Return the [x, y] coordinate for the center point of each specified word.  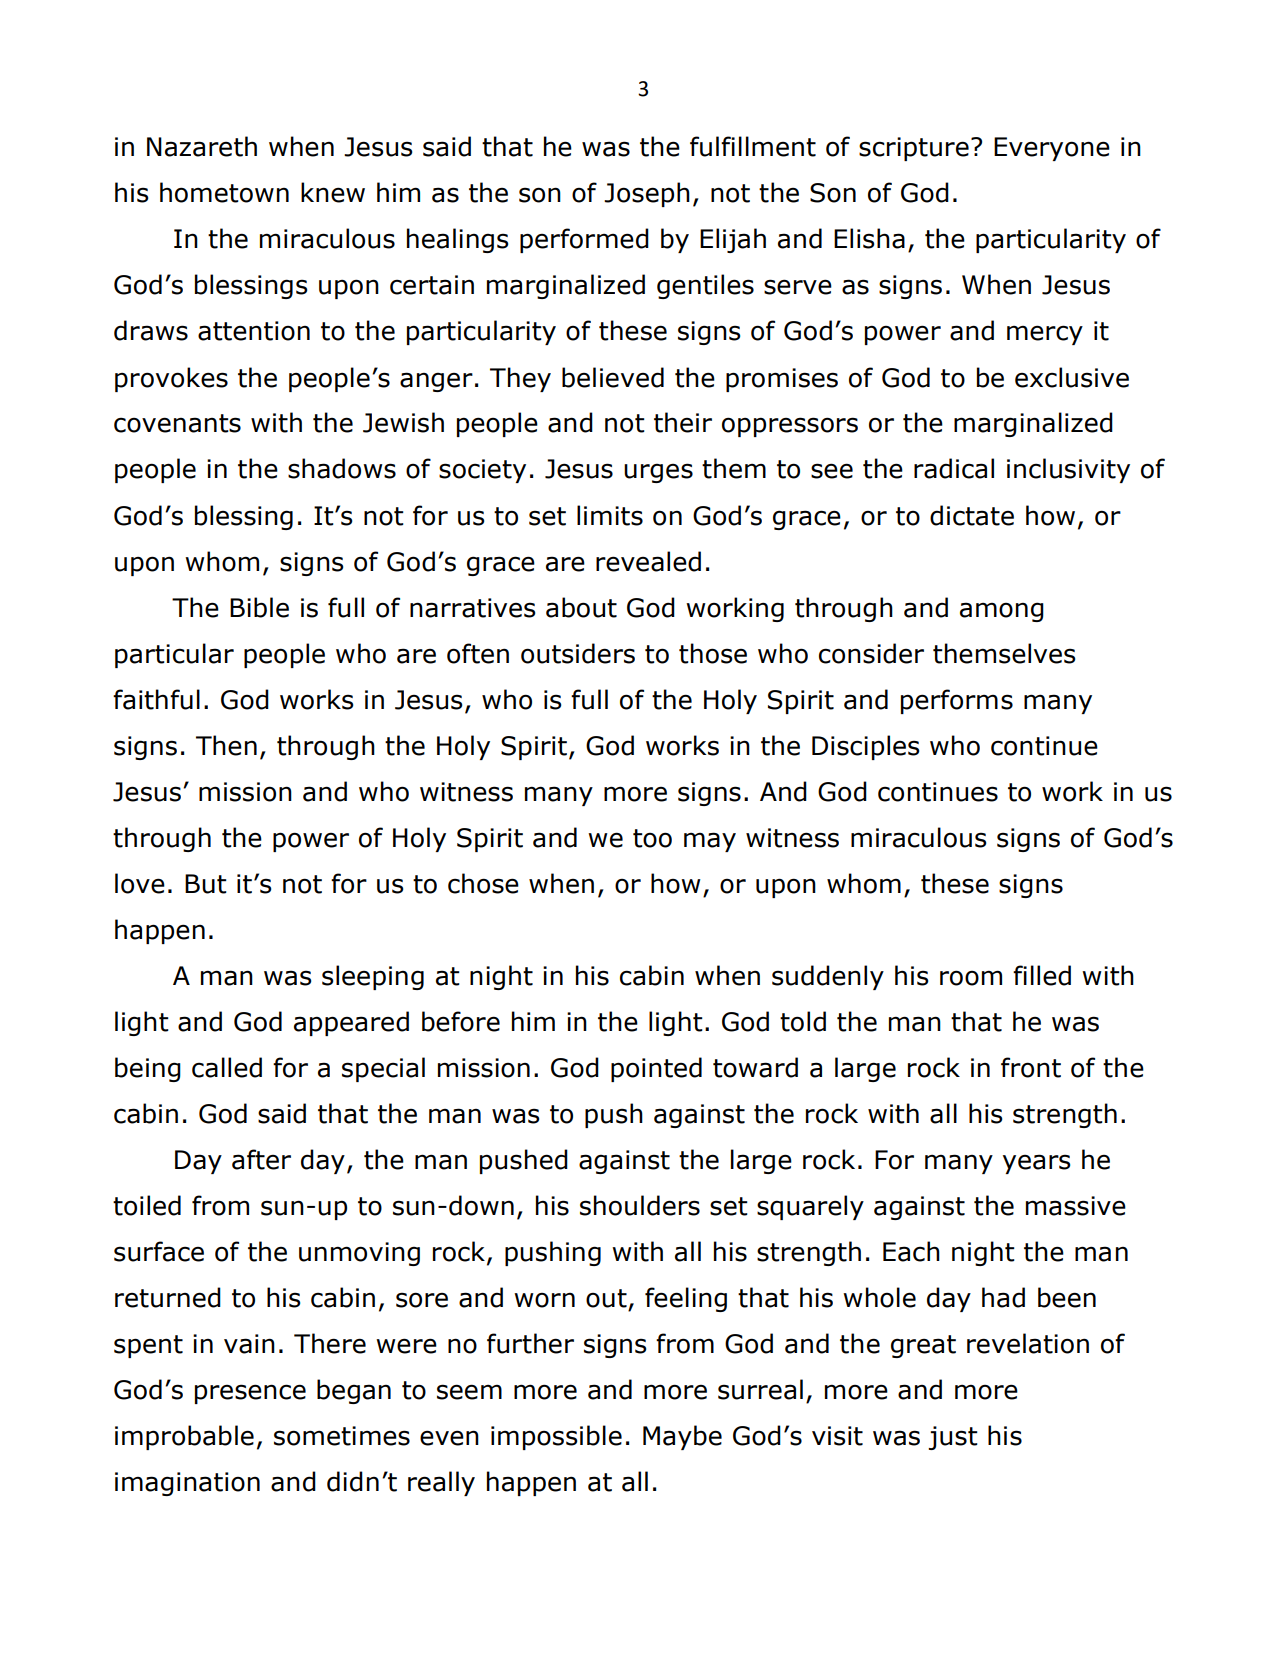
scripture [914, 149]
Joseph [647, 194]
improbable [184, 1437]
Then [226, 745]
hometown [224, 192]
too [652, 838]
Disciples [865, 747]
